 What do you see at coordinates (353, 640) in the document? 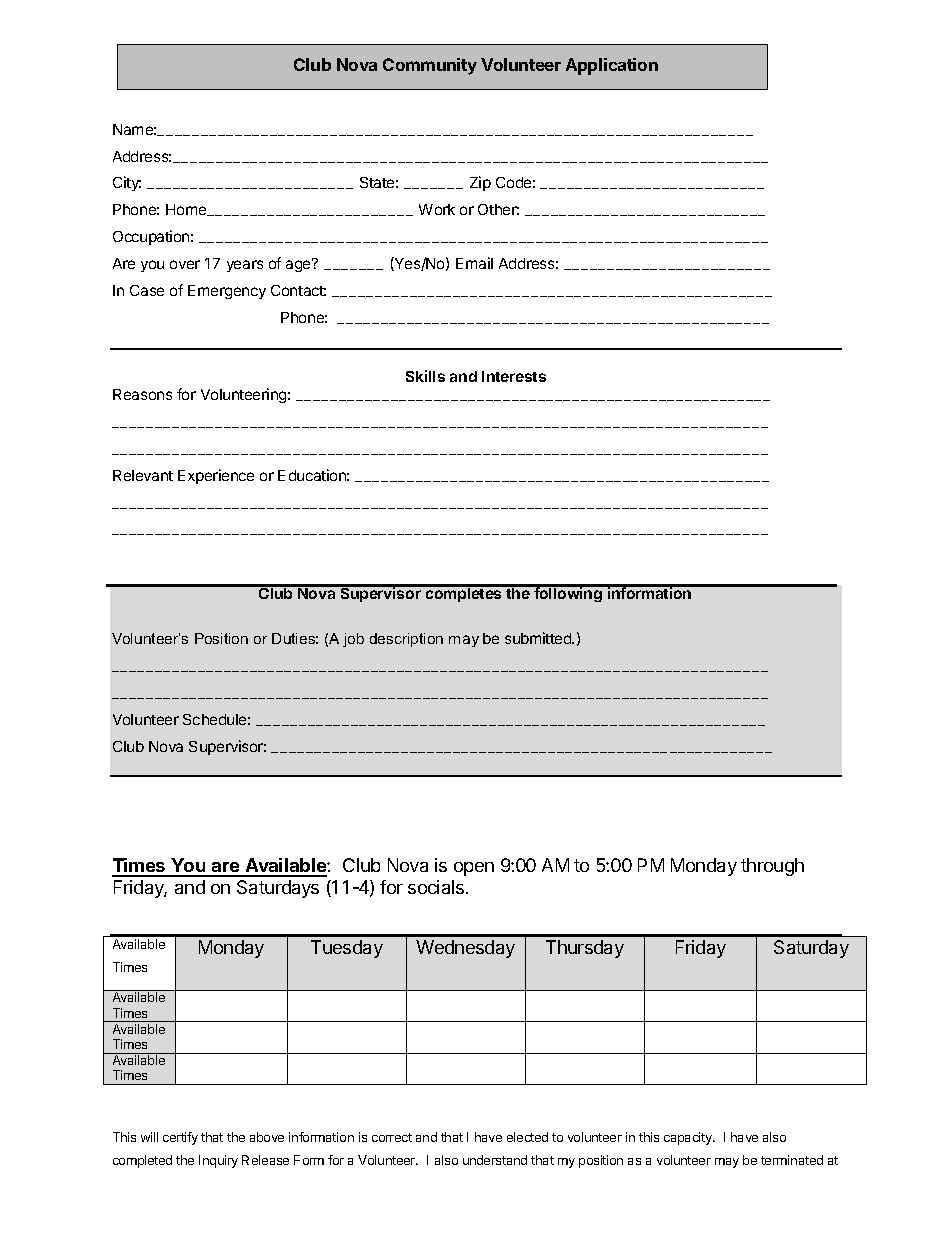
I see `job` at bounding box center [353, 640].
